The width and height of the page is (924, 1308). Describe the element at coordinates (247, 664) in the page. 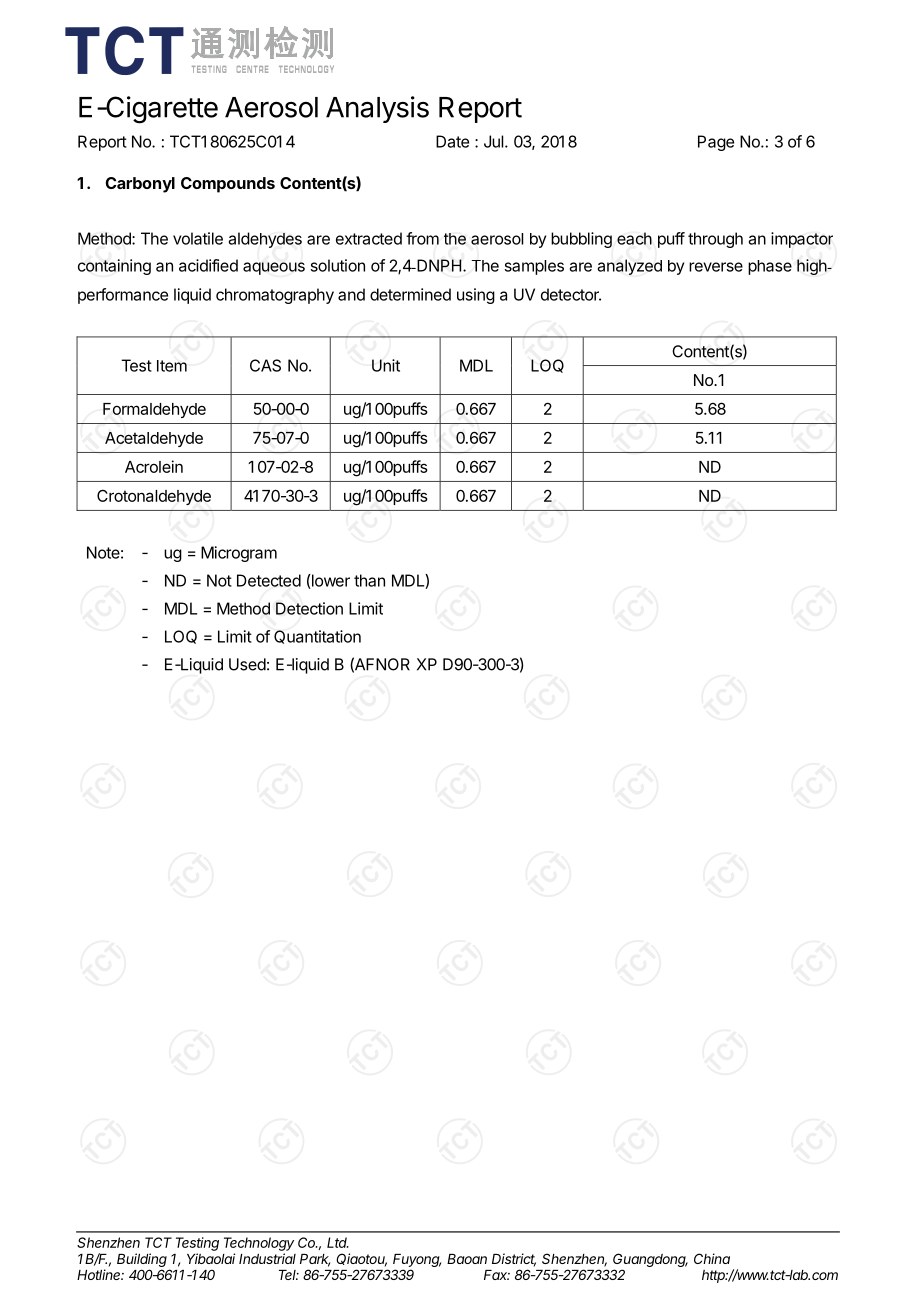

I see `Used` at that location.
